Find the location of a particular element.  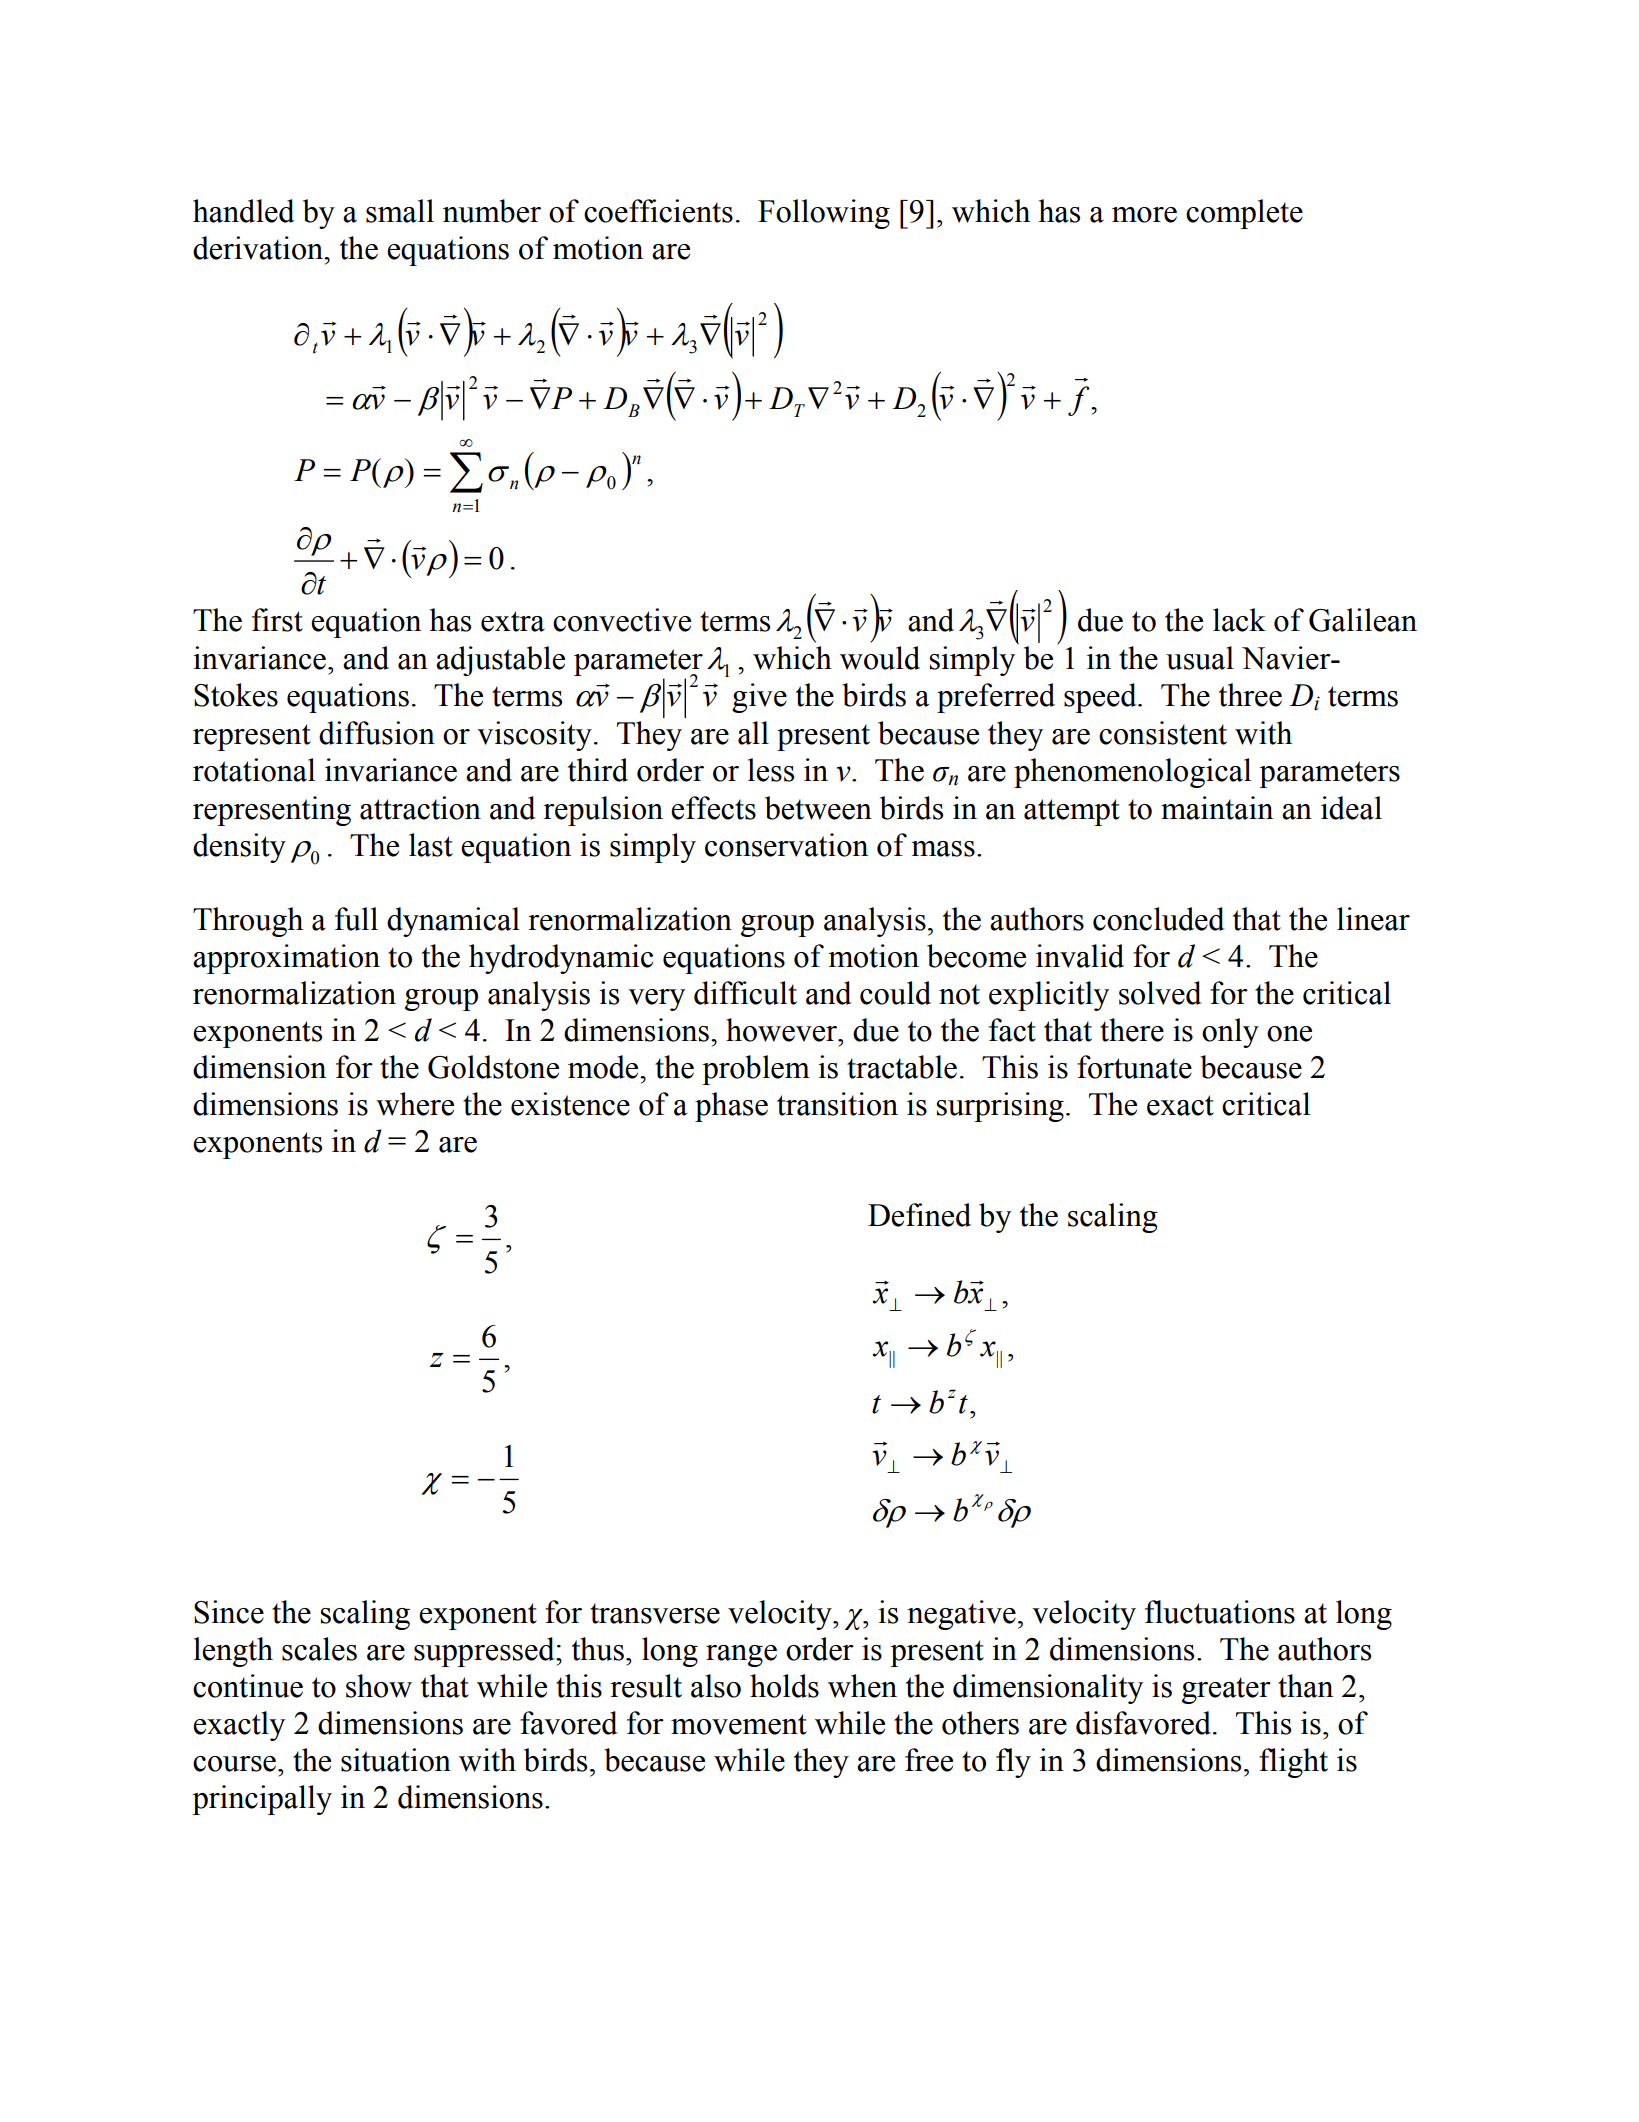

where is located at coordinates (415, 1104).
